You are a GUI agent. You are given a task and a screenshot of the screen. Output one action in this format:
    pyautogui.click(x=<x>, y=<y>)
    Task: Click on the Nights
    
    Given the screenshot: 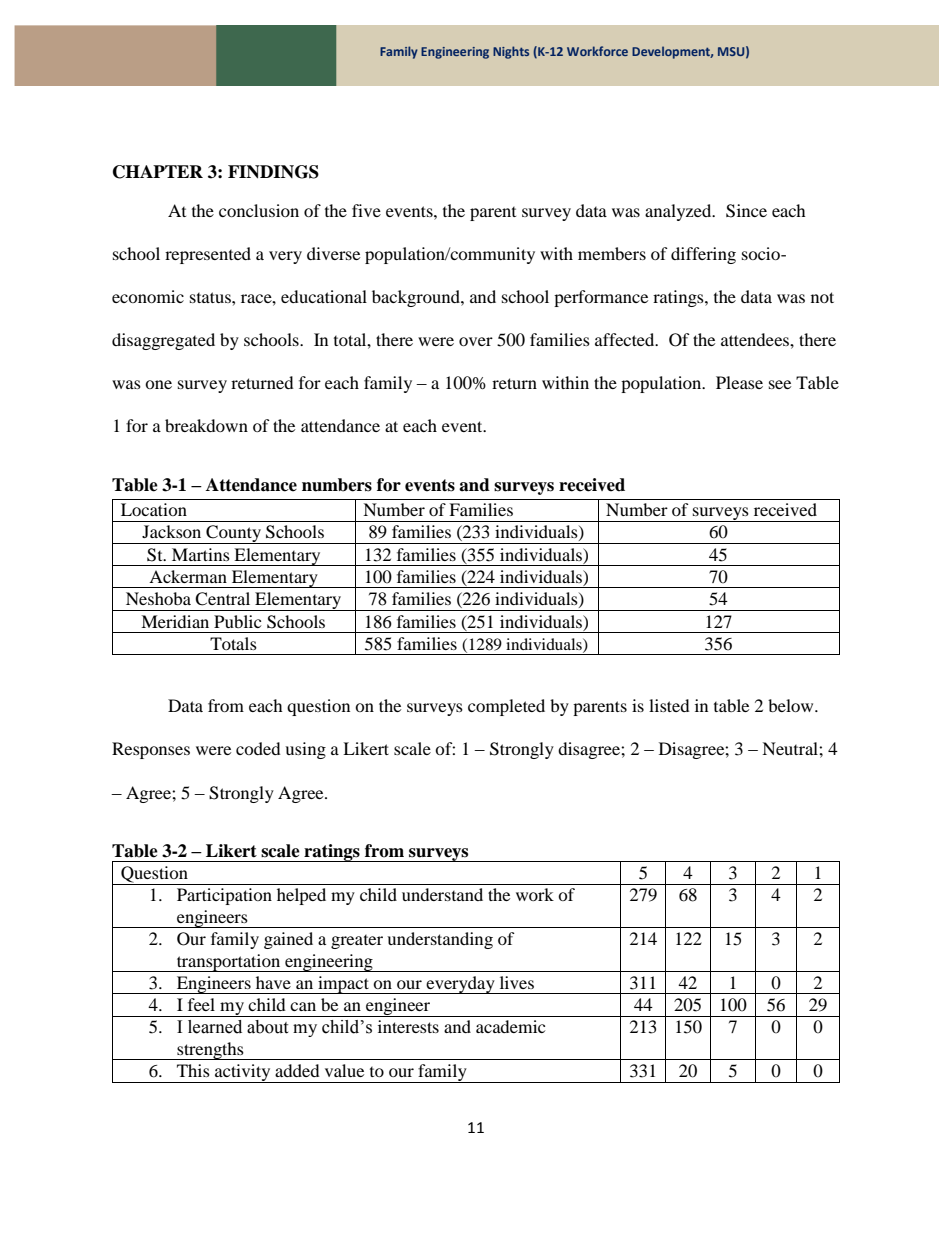 What is the action you would take?
    pyautogui.click(x=511, y=52)
